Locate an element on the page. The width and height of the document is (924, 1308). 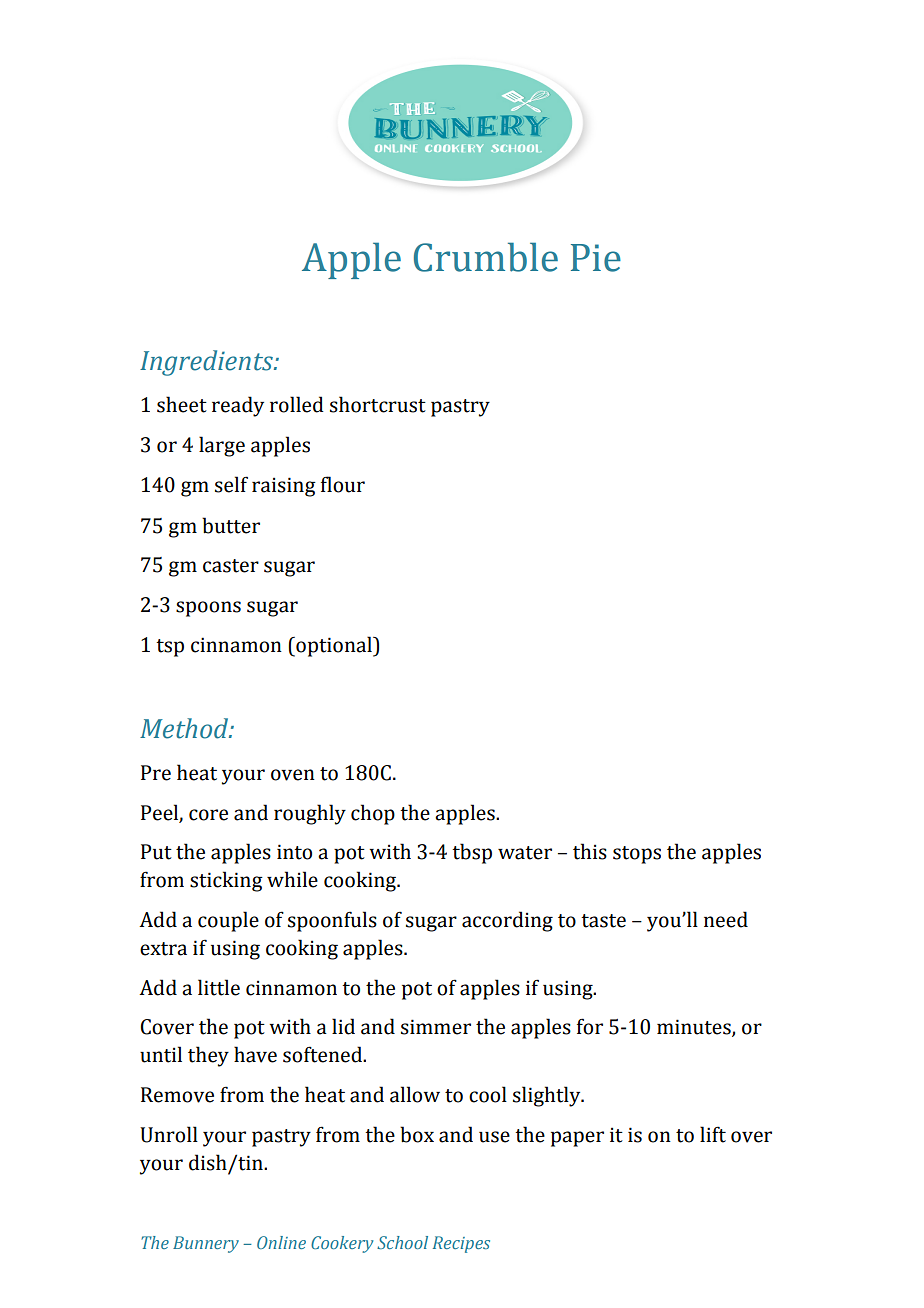
Online is located at coordinates (281, 1242).
